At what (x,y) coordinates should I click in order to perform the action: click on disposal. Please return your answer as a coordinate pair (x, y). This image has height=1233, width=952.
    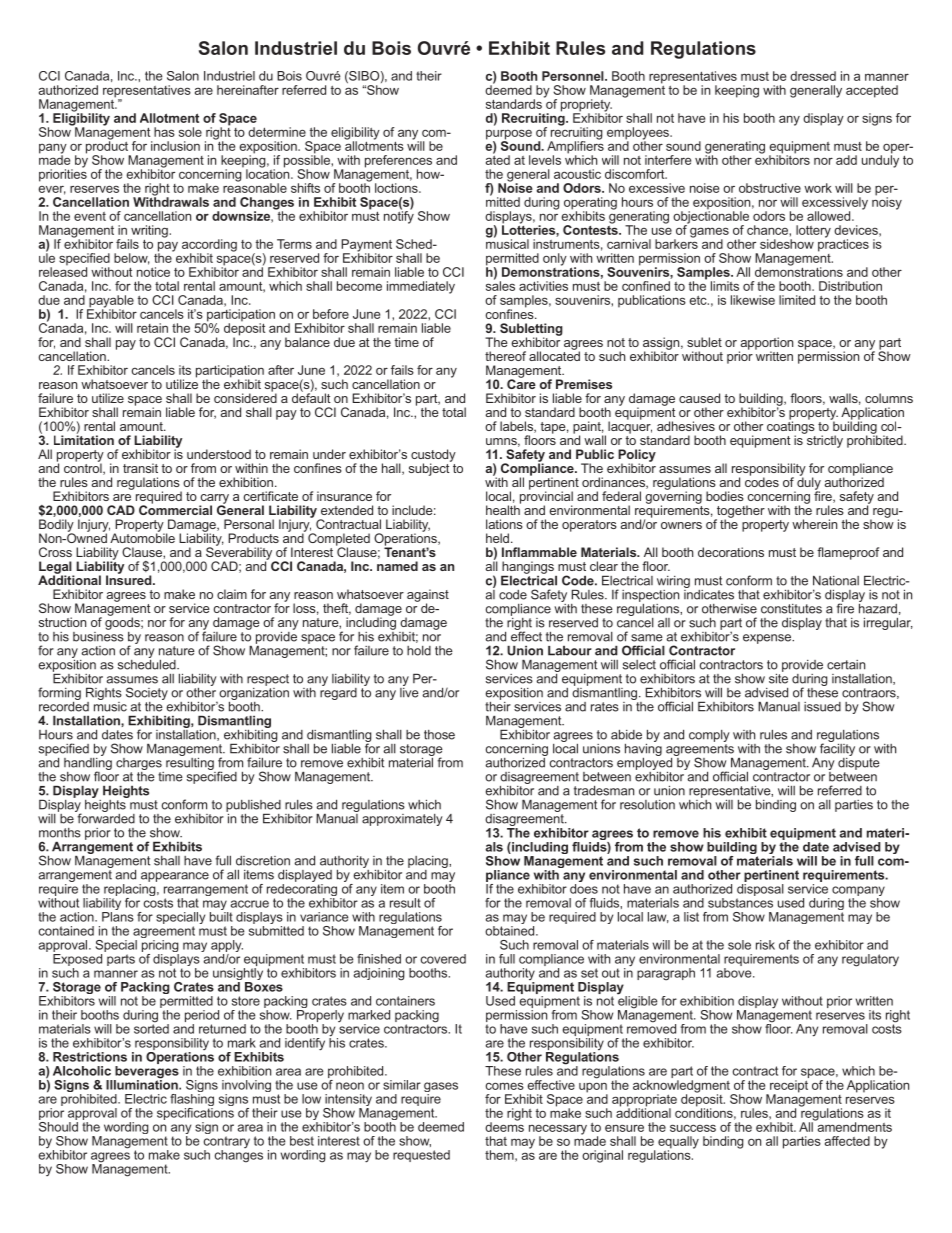
    Looking at the image, I should click on (760, 890).
